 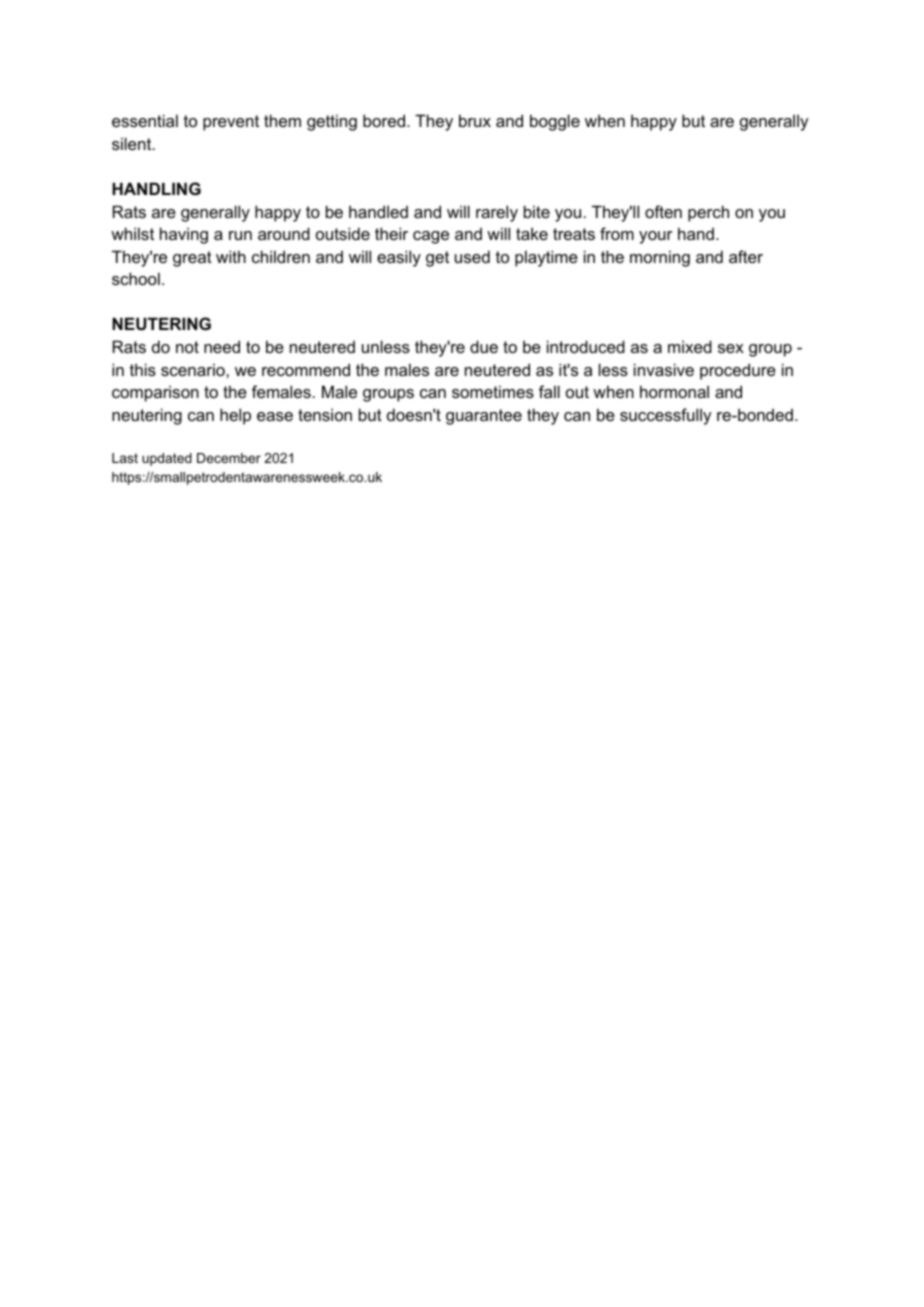 I want to click on morning, so click(x=660, y=258).
